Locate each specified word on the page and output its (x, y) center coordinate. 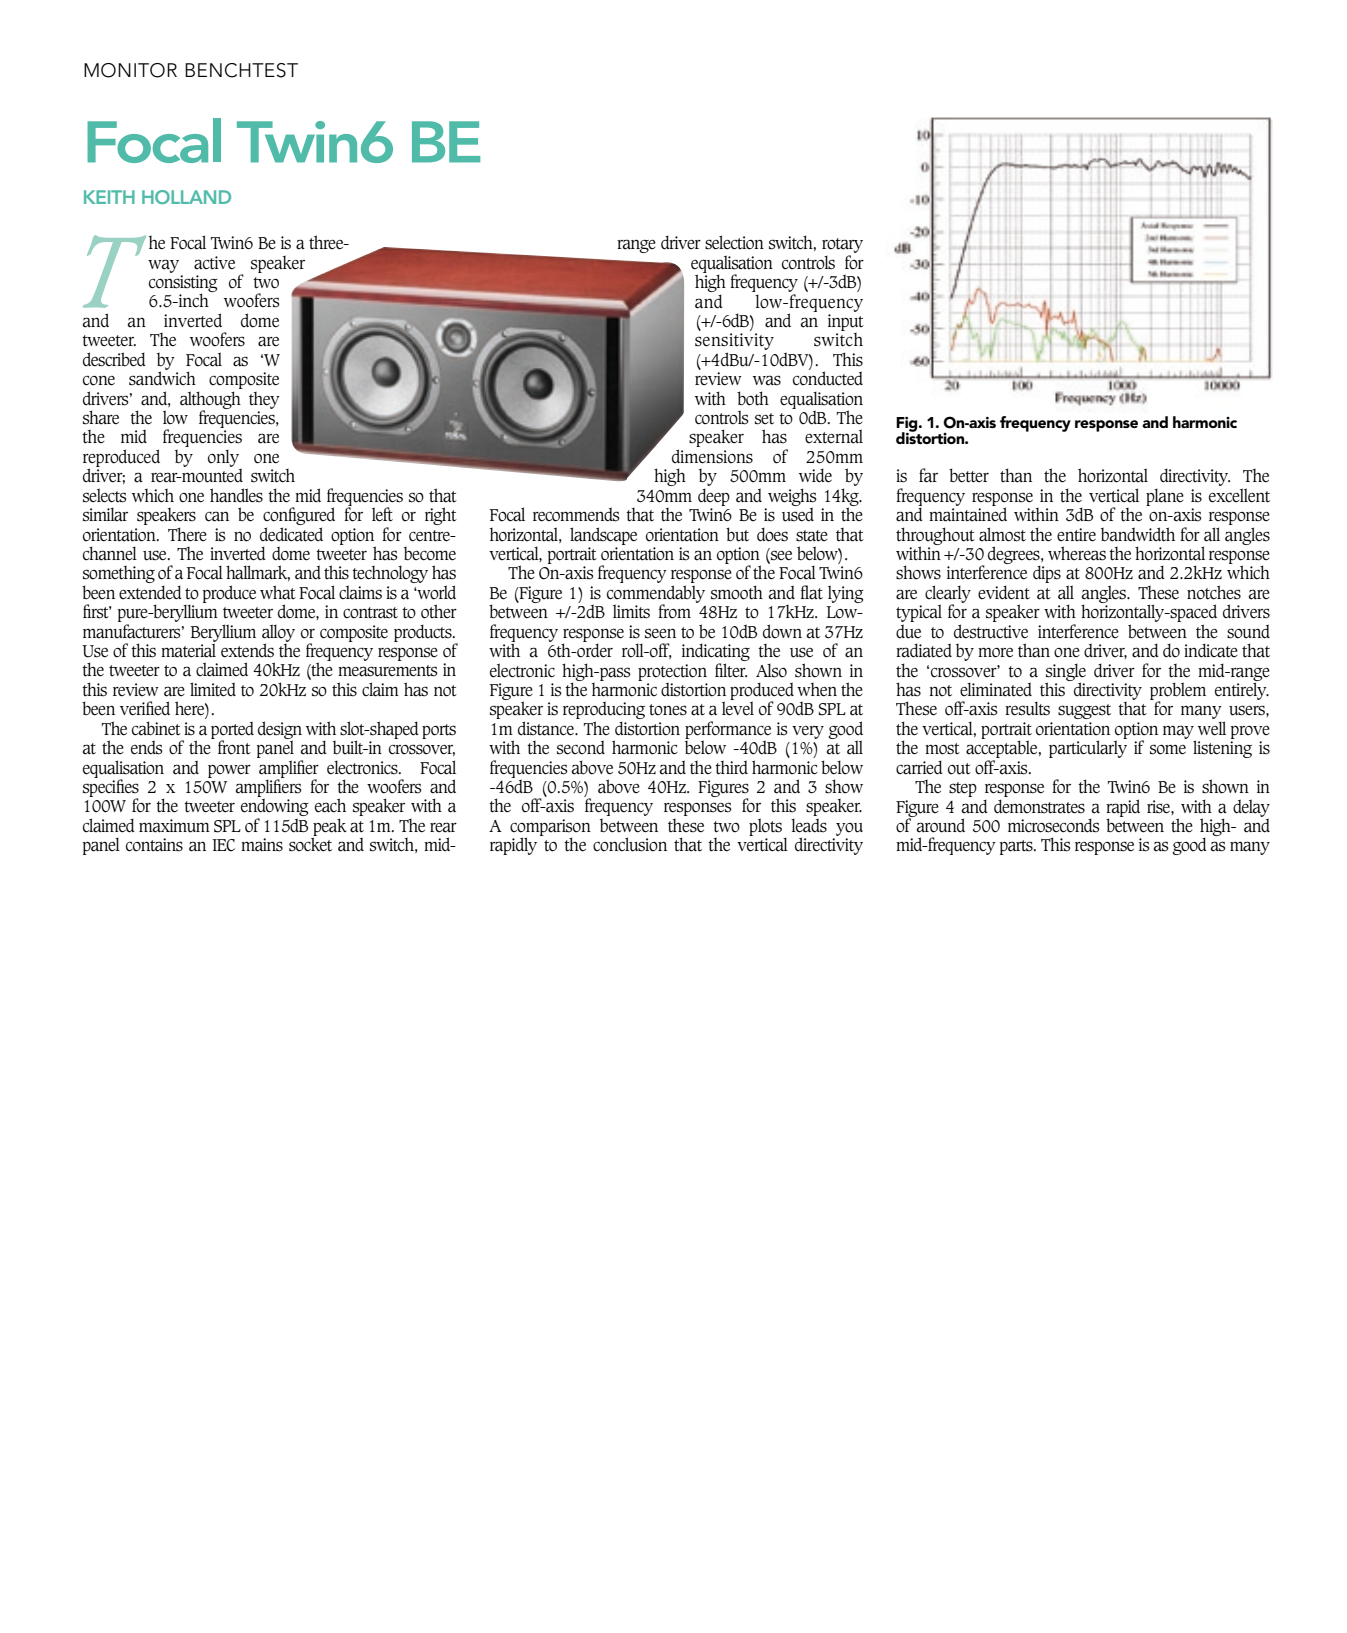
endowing (275, 807)
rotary (842, 247)
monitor (130, 70)
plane (1165, 497)
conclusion (630, 844)
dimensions (712, 456)
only (225, 459)
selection (734, 242)
